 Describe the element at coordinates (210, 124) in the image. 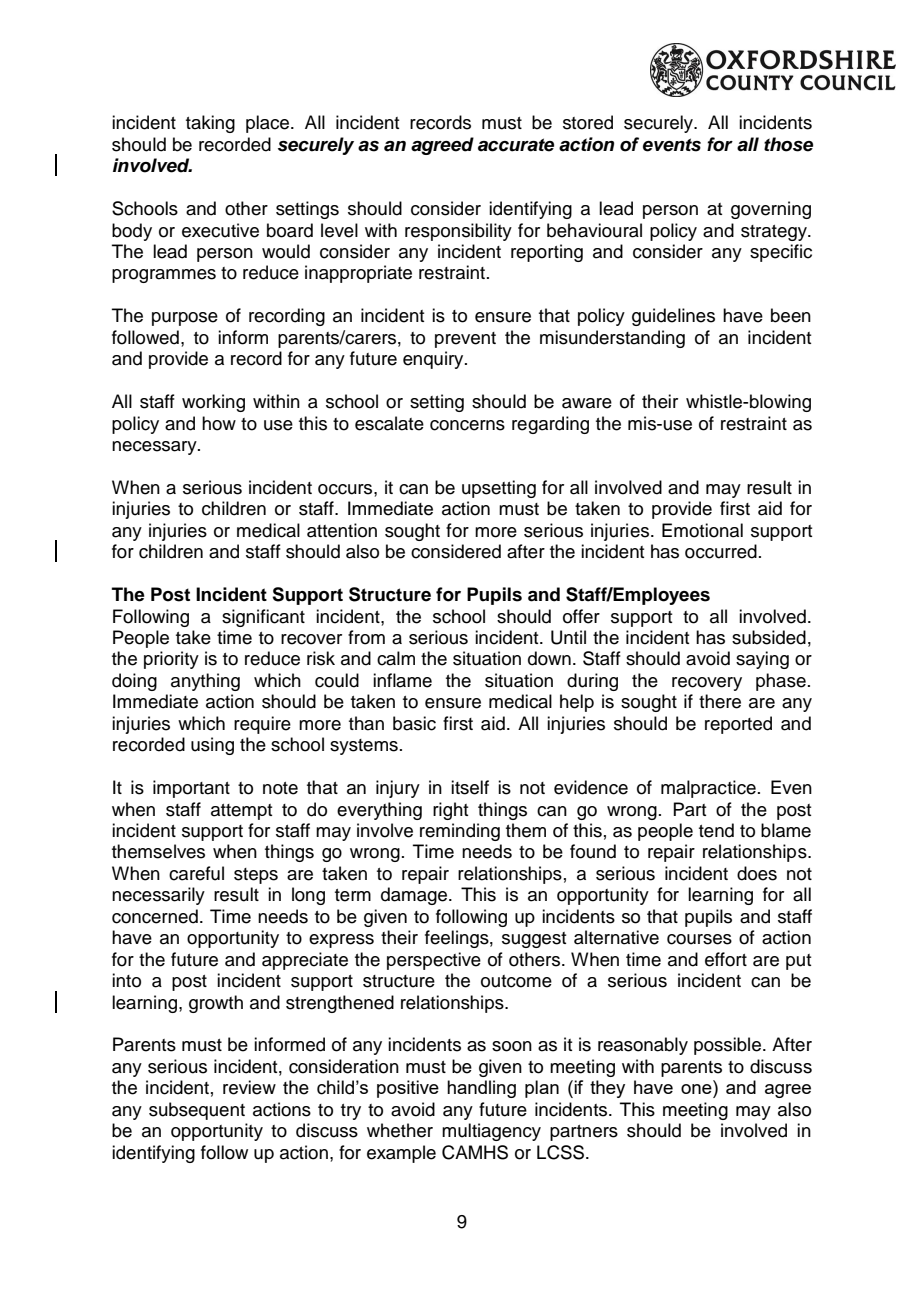

I see `taking` at that location.
